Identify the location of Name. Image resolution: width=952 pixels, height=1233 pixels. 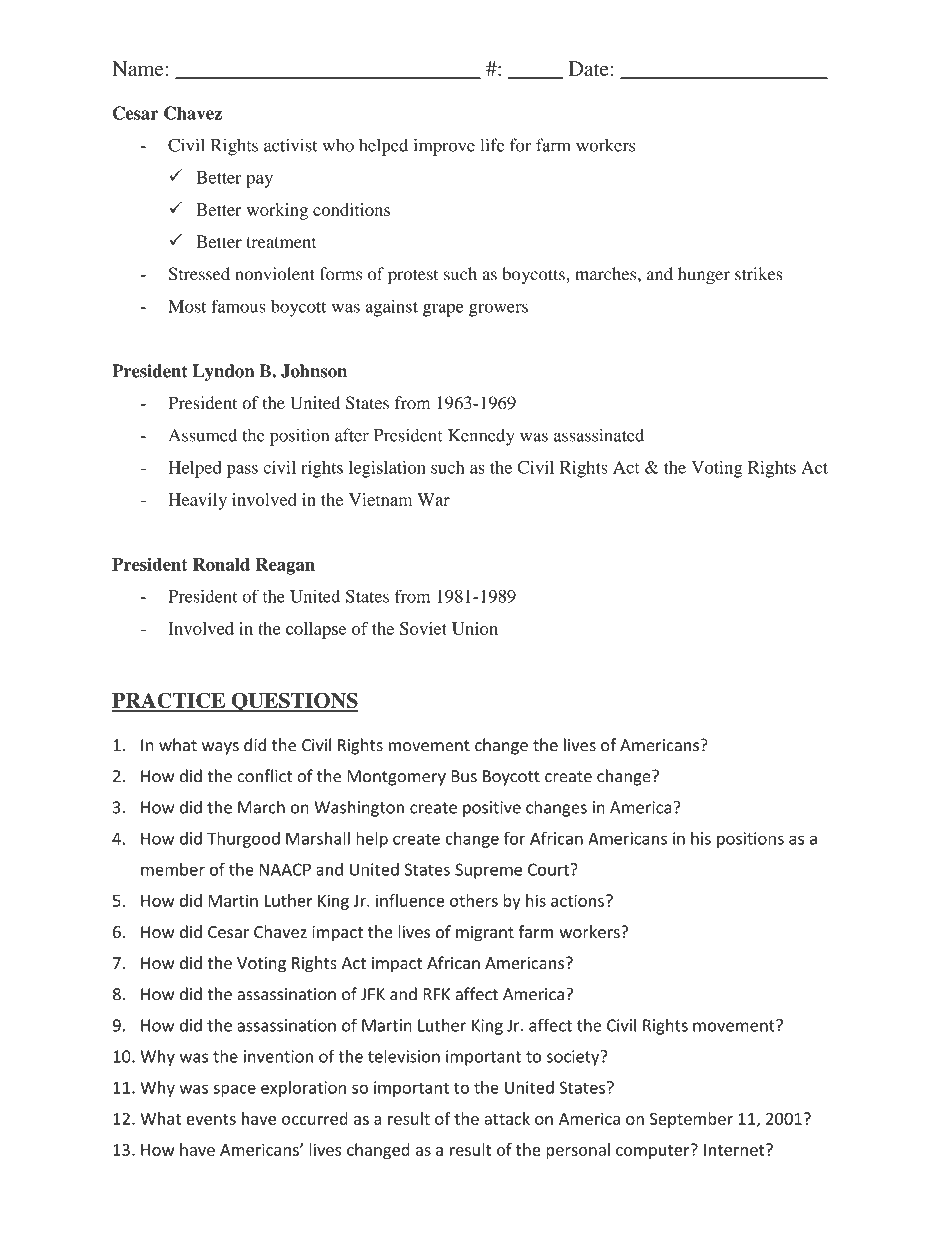
(139, 68).
